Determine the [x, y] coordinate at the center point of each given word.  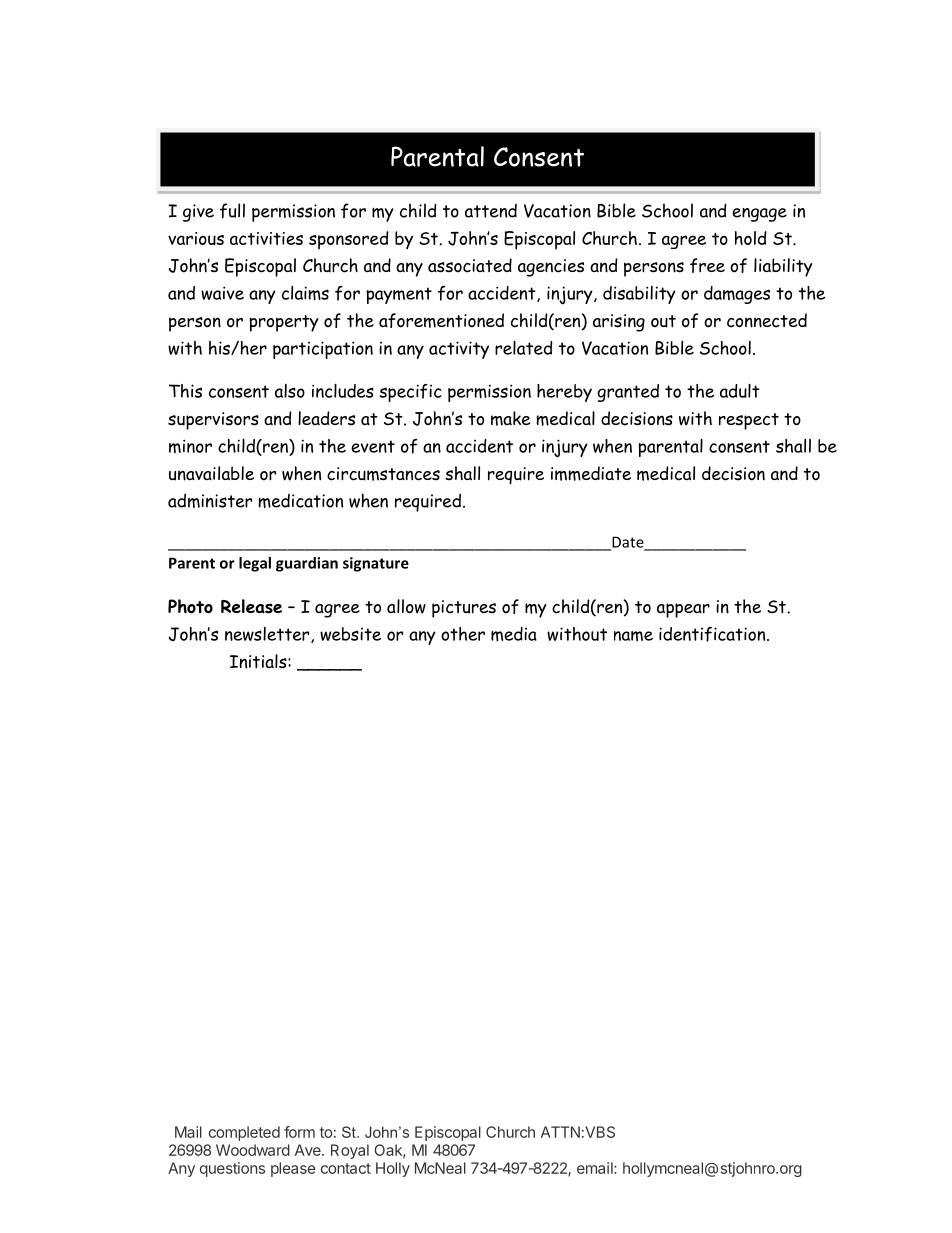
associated [470, 265]
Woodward [253, 1150]
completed [244, 1133]
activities [266, 238]
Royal [350, 1151]
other [463, 634]
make [510, 418]
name [633, 636]
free [707, 265]
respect [749, 421]
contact [346, 1168]
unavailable [211, 473]
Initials [259, 661]
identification [713, 634]
